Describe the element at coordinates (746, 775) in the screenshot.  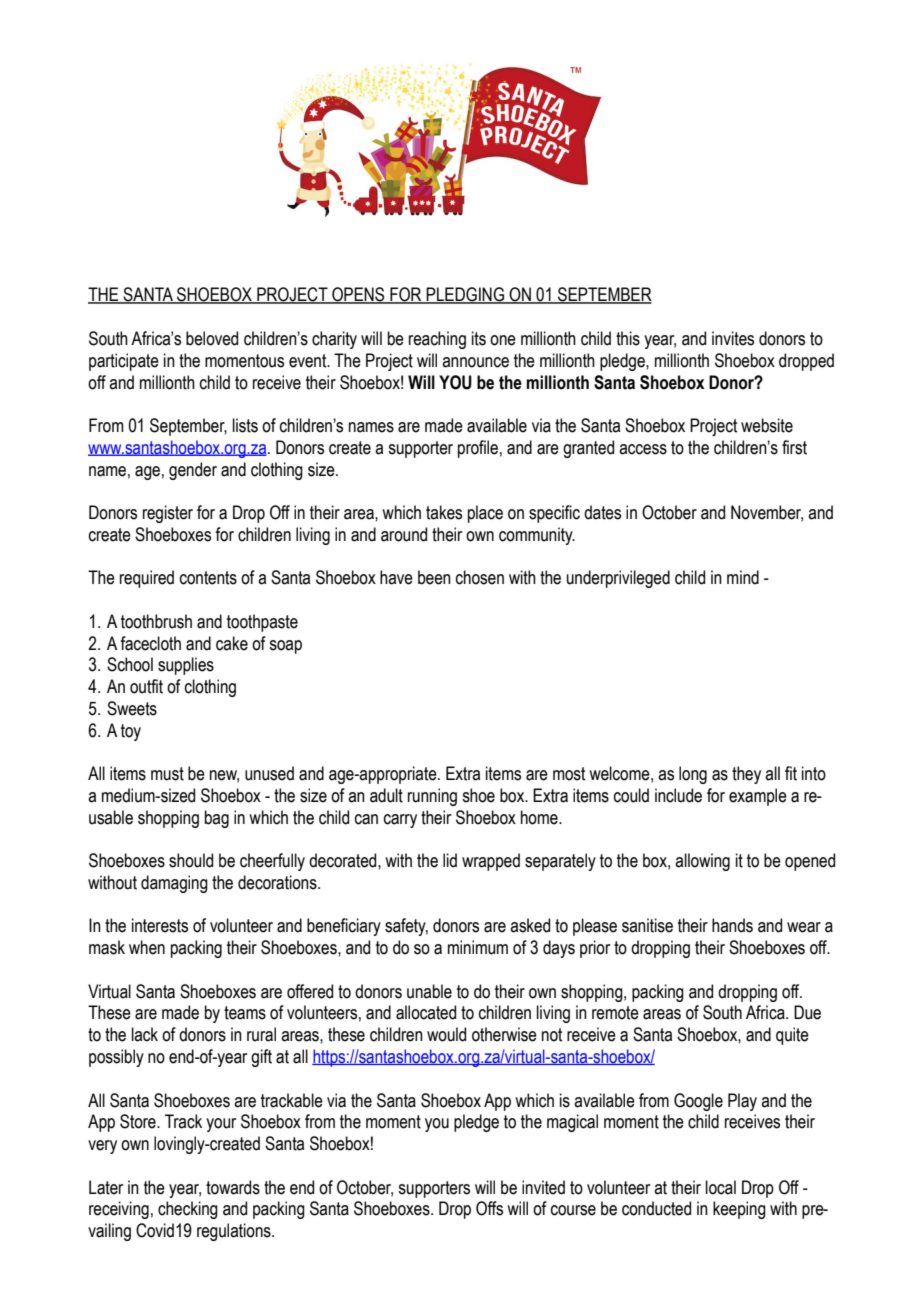
I see `they` at that location.
